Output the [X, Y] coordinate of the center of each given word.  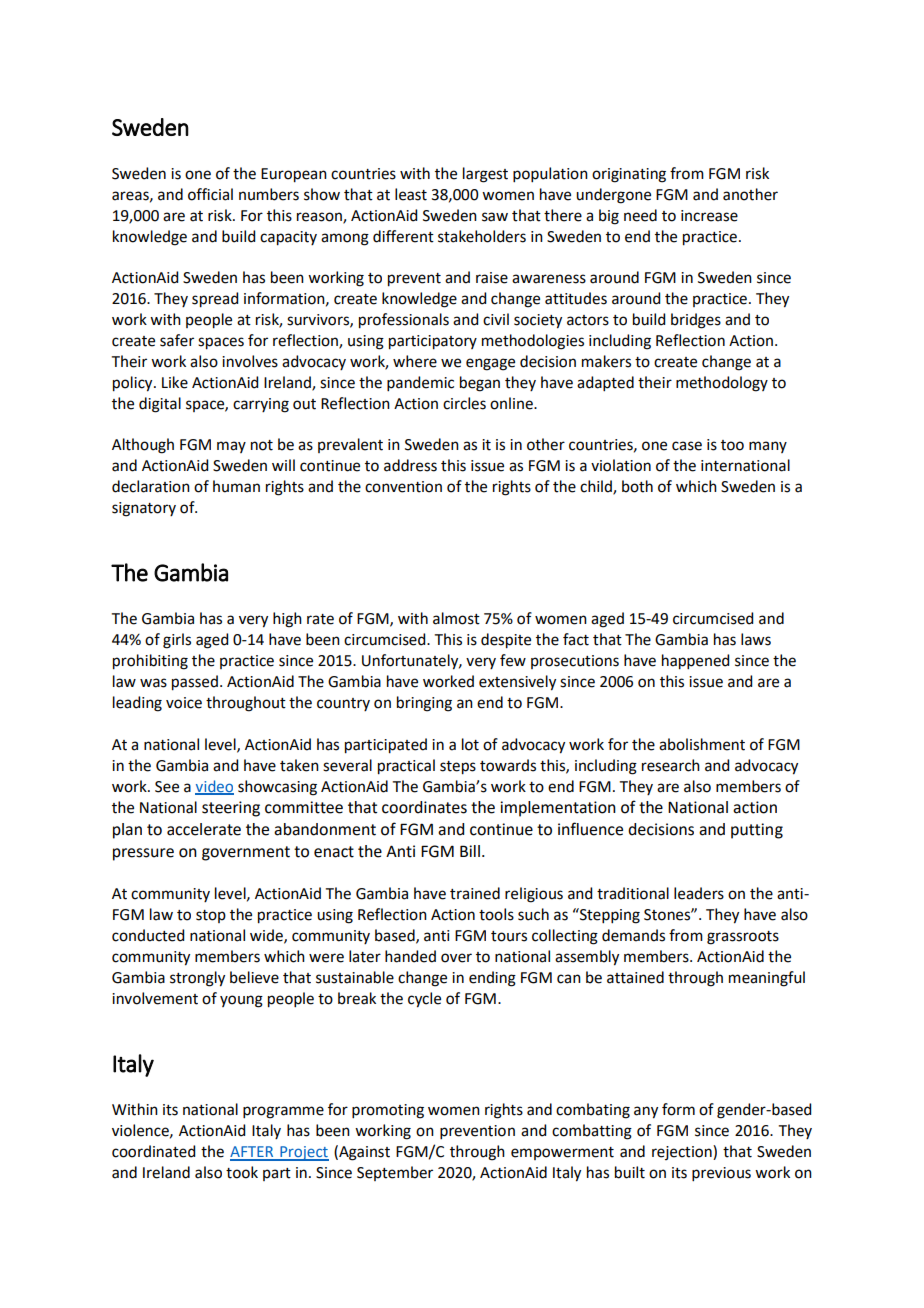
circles [464, 403]
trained [475, 893]
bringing [424, 704]
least [411, 194]
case [687, 446]
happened [695, 662]
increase [709, 216]
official [210, 194]
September [395, 1173]
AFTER [253, 1153]
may [231, 447]
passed [195, 683]
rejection [683, 1152]
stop [211, 916]
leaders [699, 893]
